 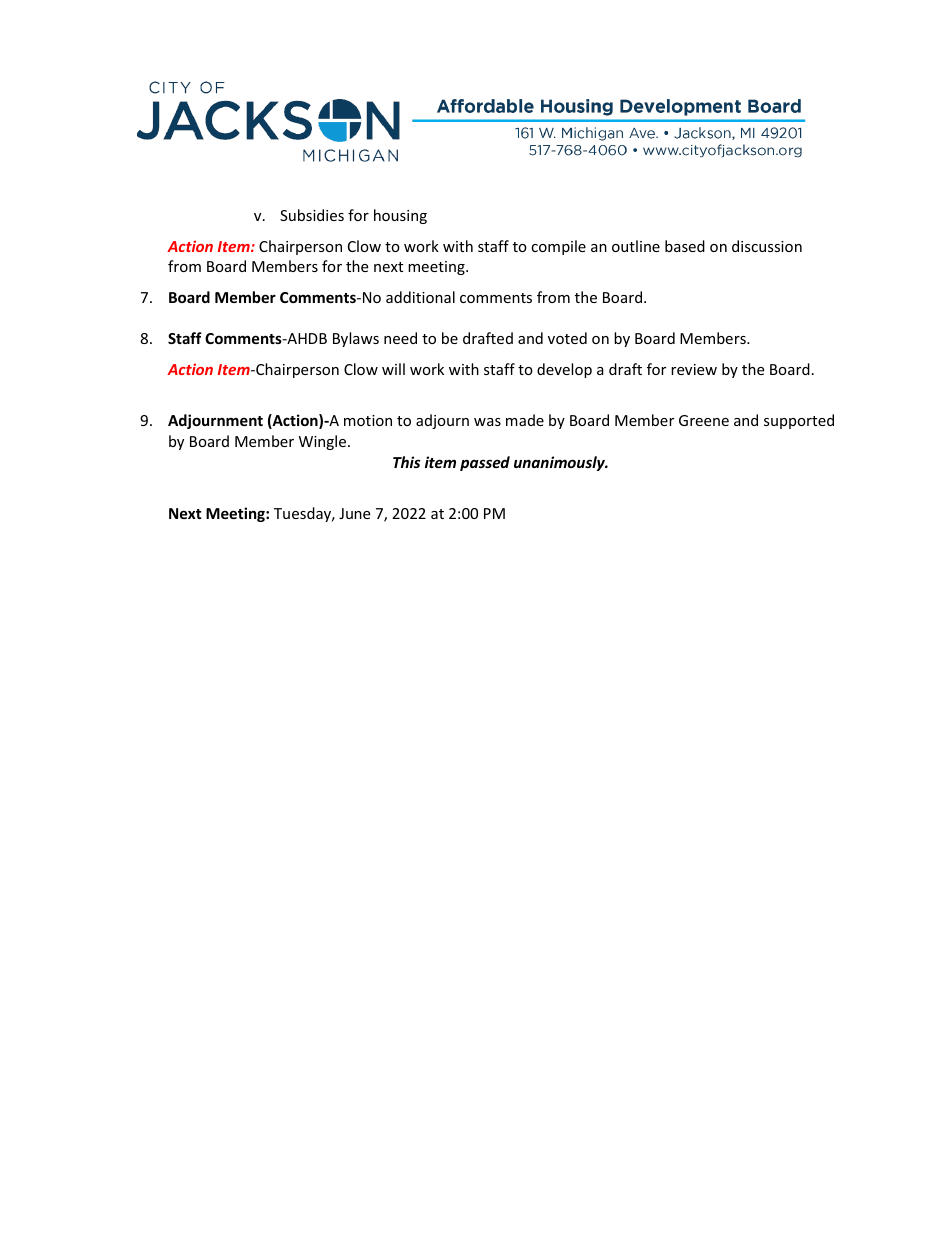 I want to click on review, so click(x=694, y=369).
